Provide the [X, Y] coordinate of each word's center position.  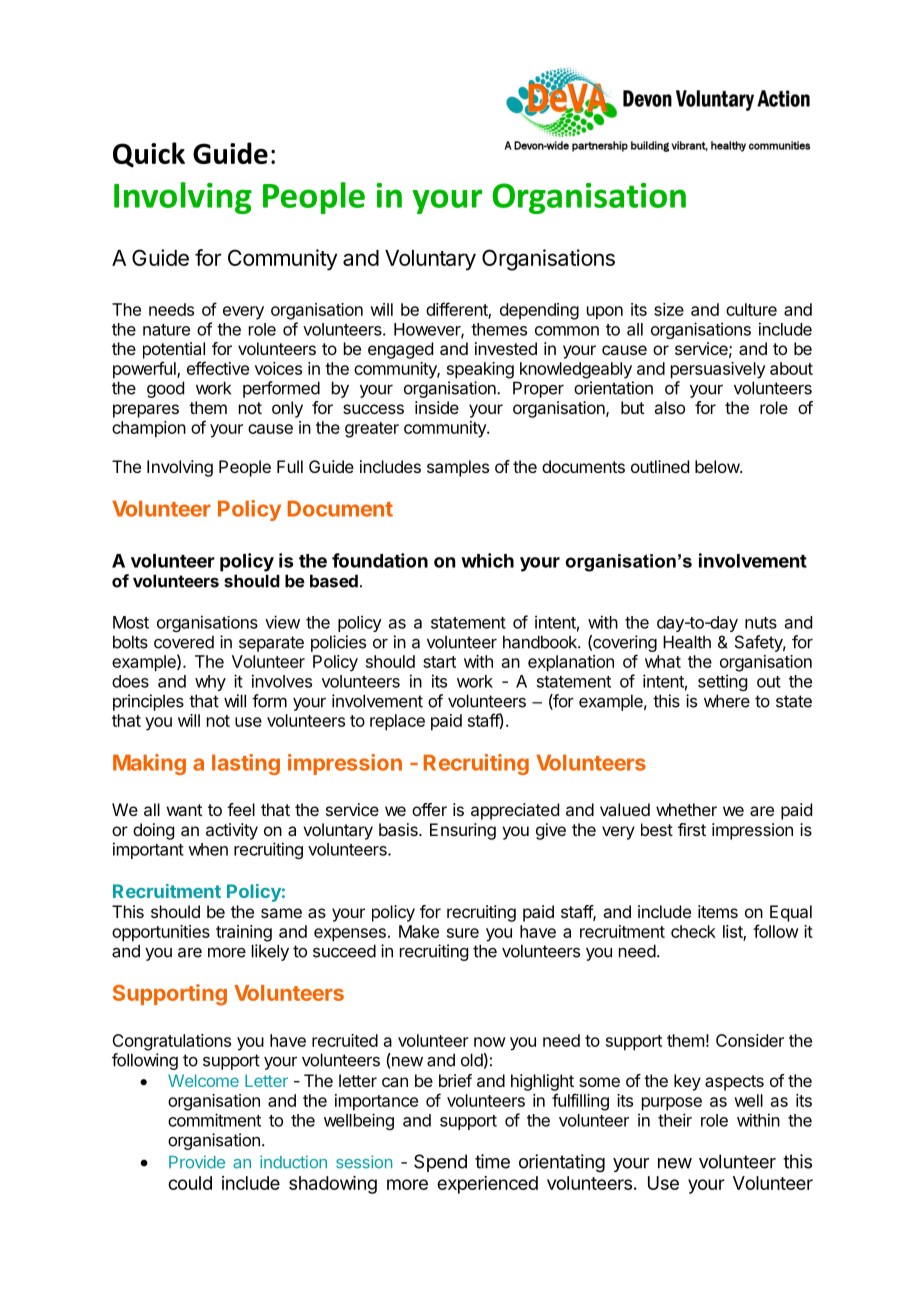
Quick [149, 155]
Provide [197, 1162]
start [439, 662]
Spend [440, 1163]
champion [149, 429]
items [718, 911]
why [210, 683]
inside [437, 407]
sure [463, 933]
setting [722, 682]
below [718, 466]
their [675, 1120]
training [244, 933]
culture [751, 309]
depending [539, 311]
